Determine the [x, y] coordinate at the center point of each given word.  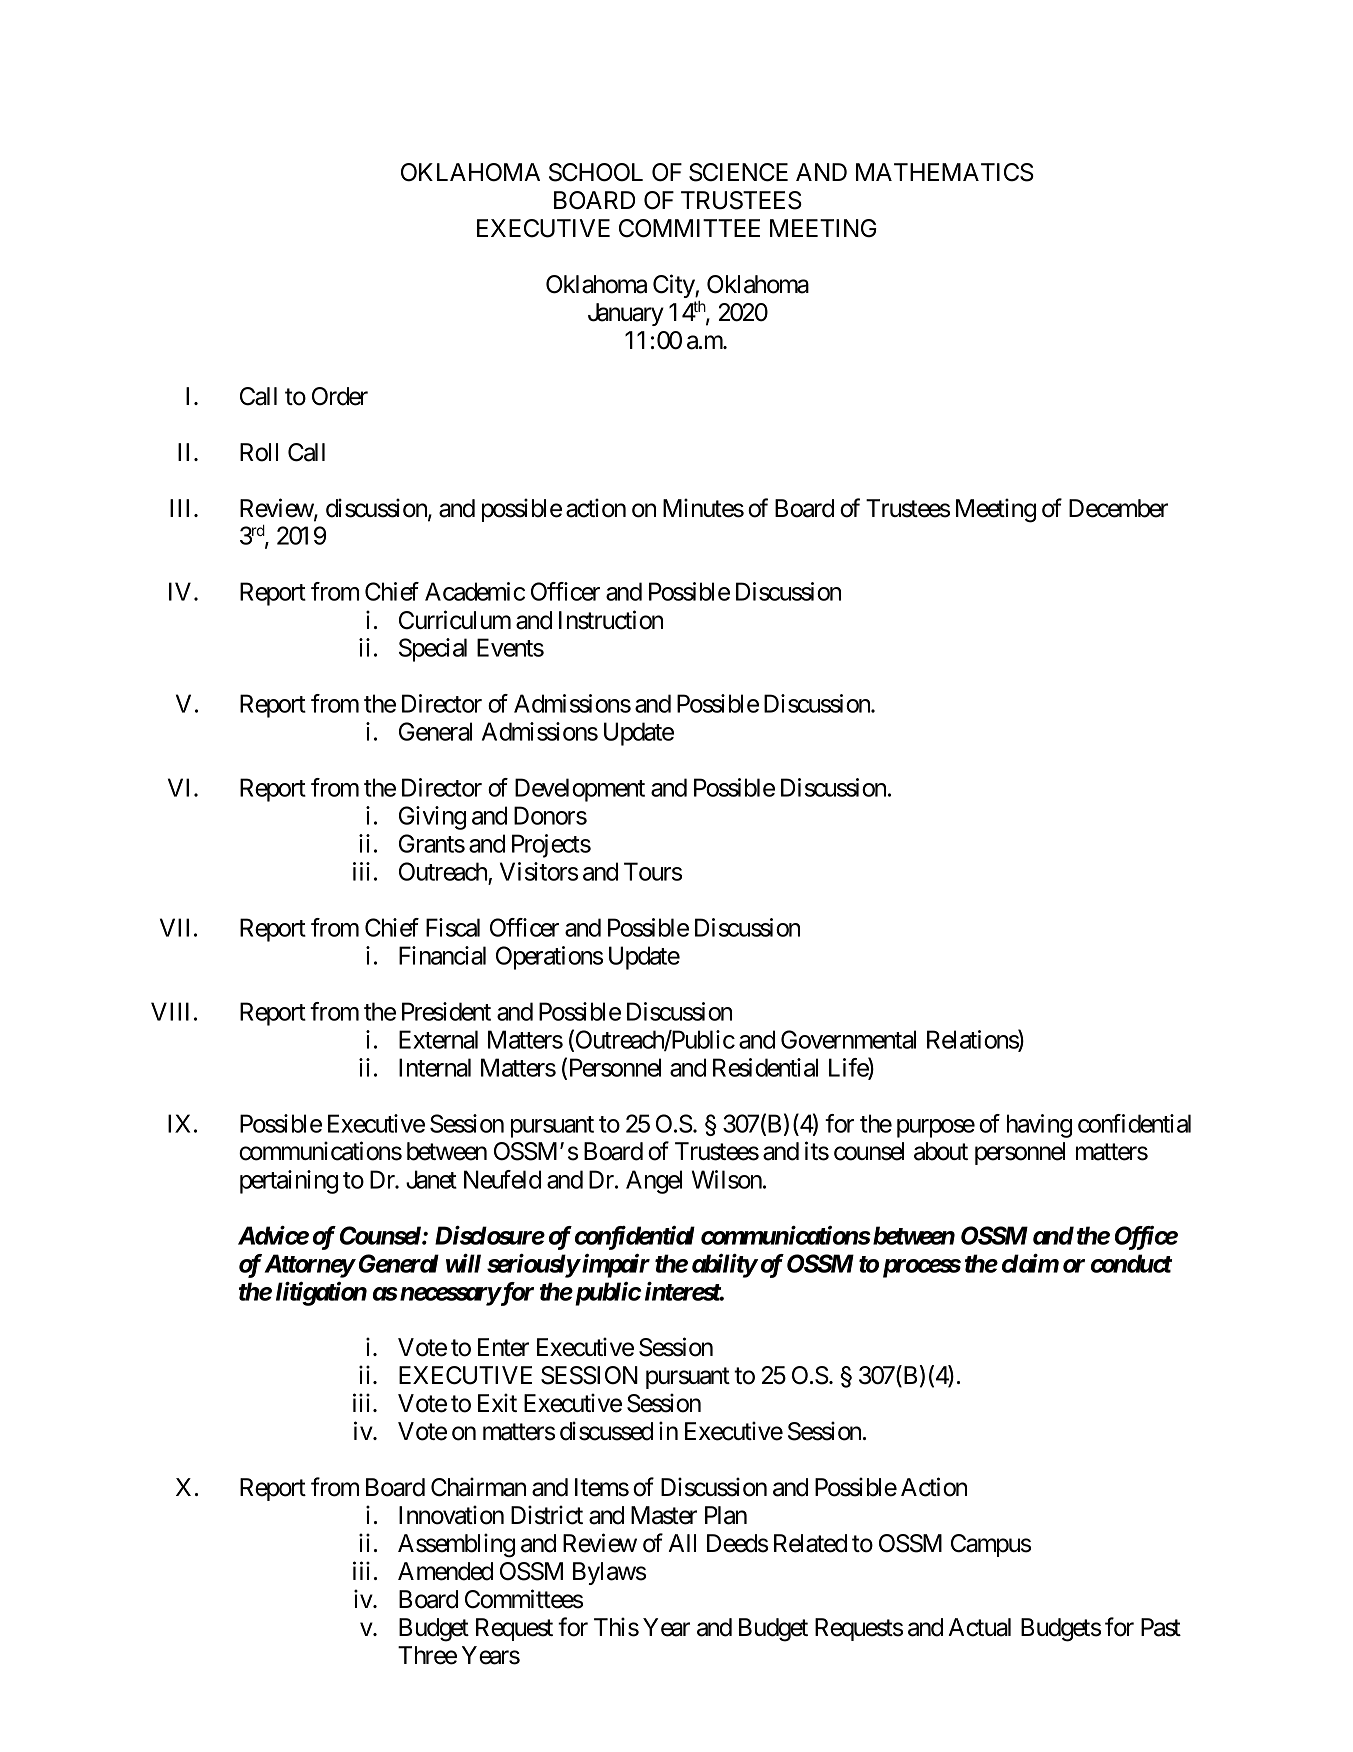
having [1039, 1126]
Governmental [848, 1039]
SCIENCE [738, 172]
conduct [1131, 1263]
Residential [765, 1067]
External [438, 1039]
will [463, 1263]
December [1118, 508]
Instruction [611, 620]
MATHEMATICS [945, 172]
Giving [432, 818]
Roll [259, 452]
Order [340, 396]
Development [580, 790]
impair [615, 1266]
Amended [445, 1571]
